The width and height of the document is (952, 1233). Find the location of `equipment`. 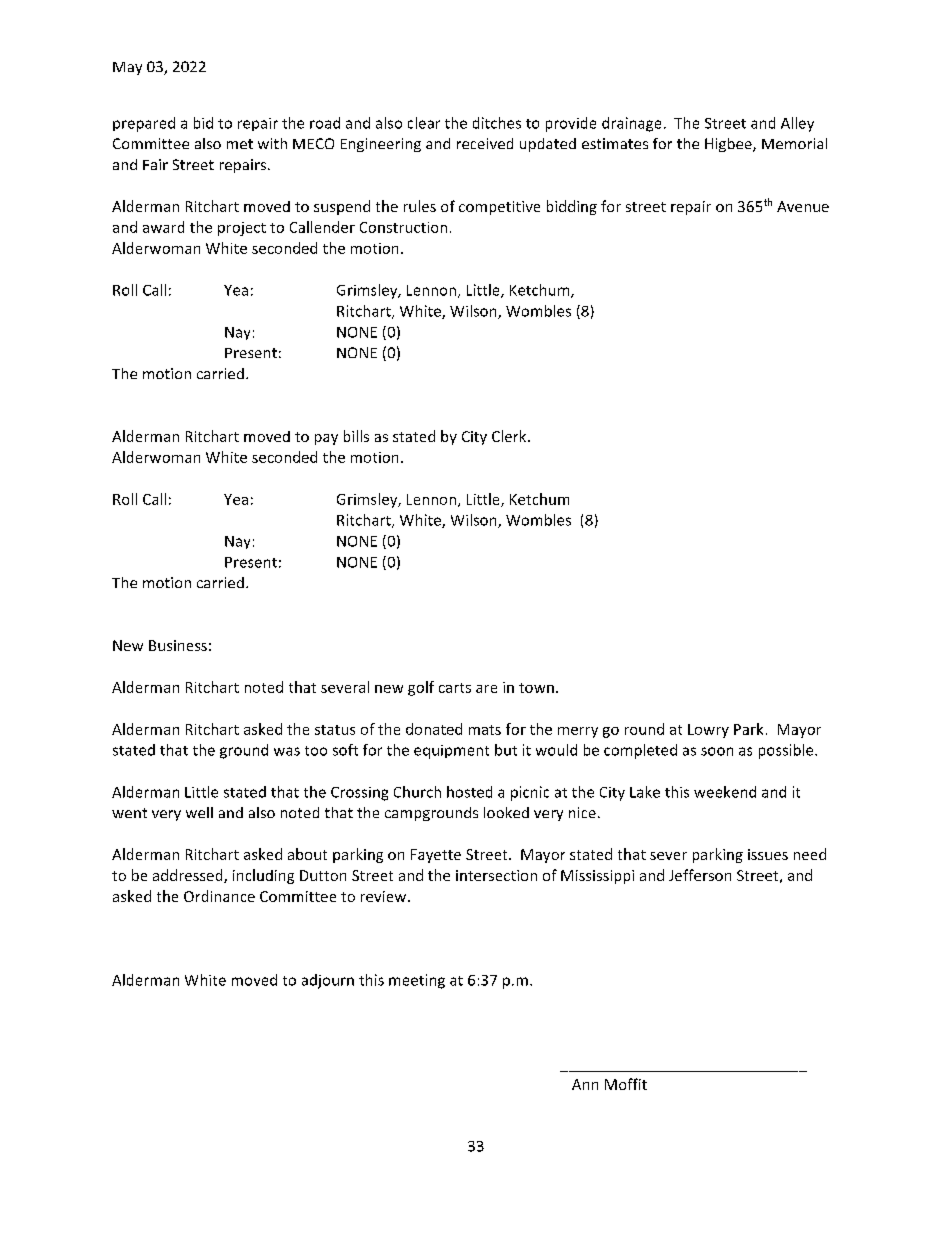

equipment is located at coordinates (451, 752).
